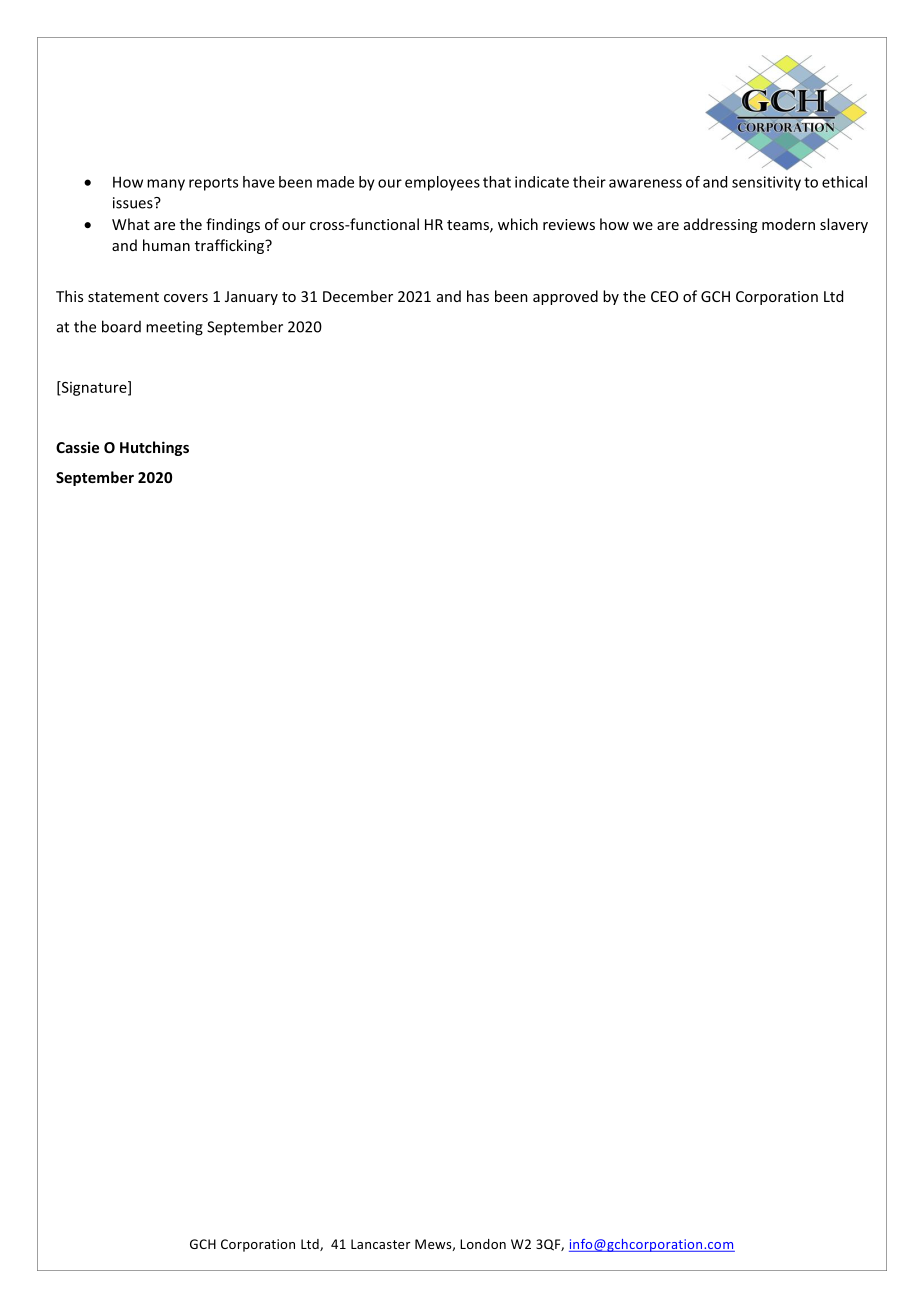  What do you see at coordinates (664, 296) in the image?
I see `CEO` at bounding box center [664, 296].
